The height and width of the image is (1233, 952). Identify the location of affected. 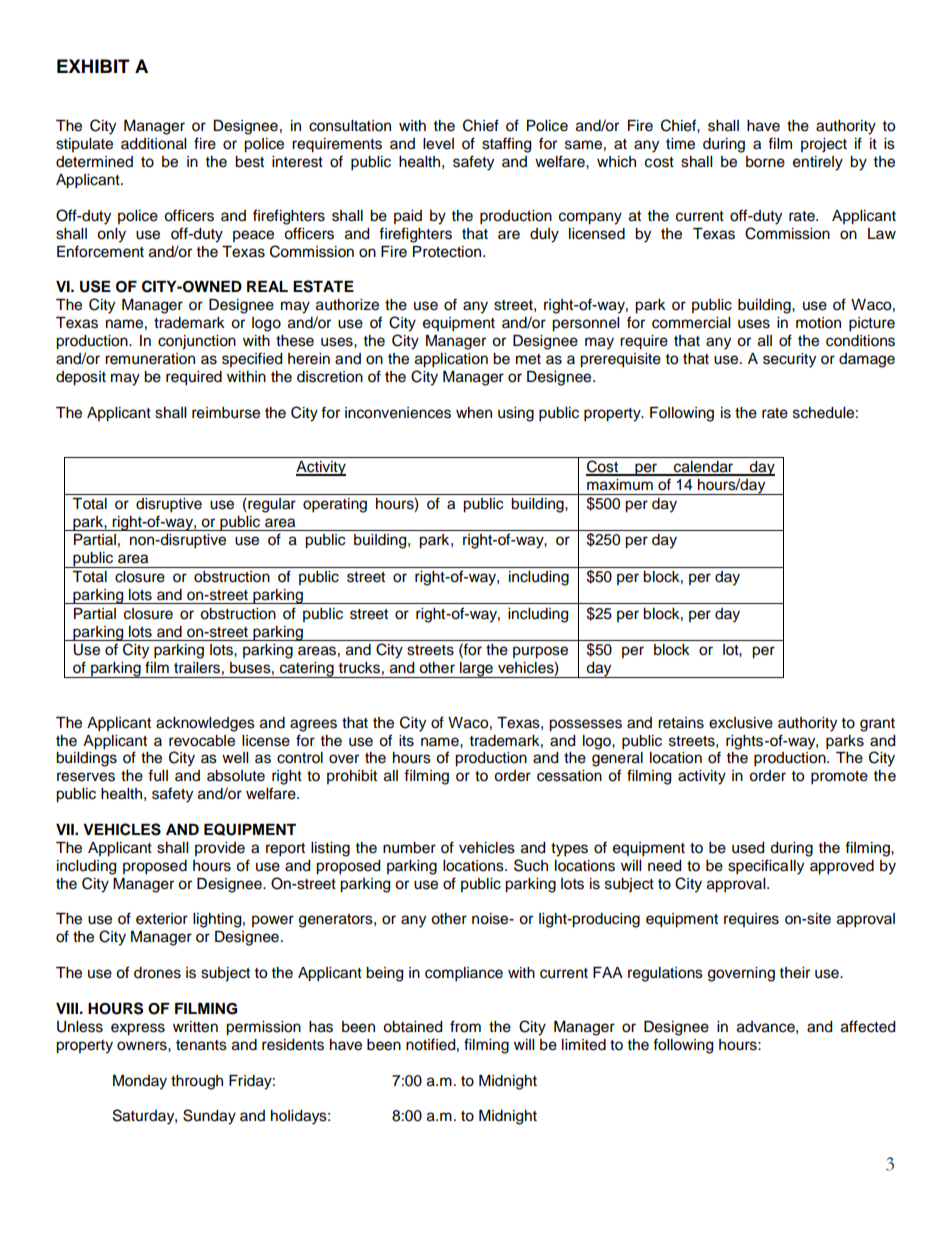
(868, 1026).
